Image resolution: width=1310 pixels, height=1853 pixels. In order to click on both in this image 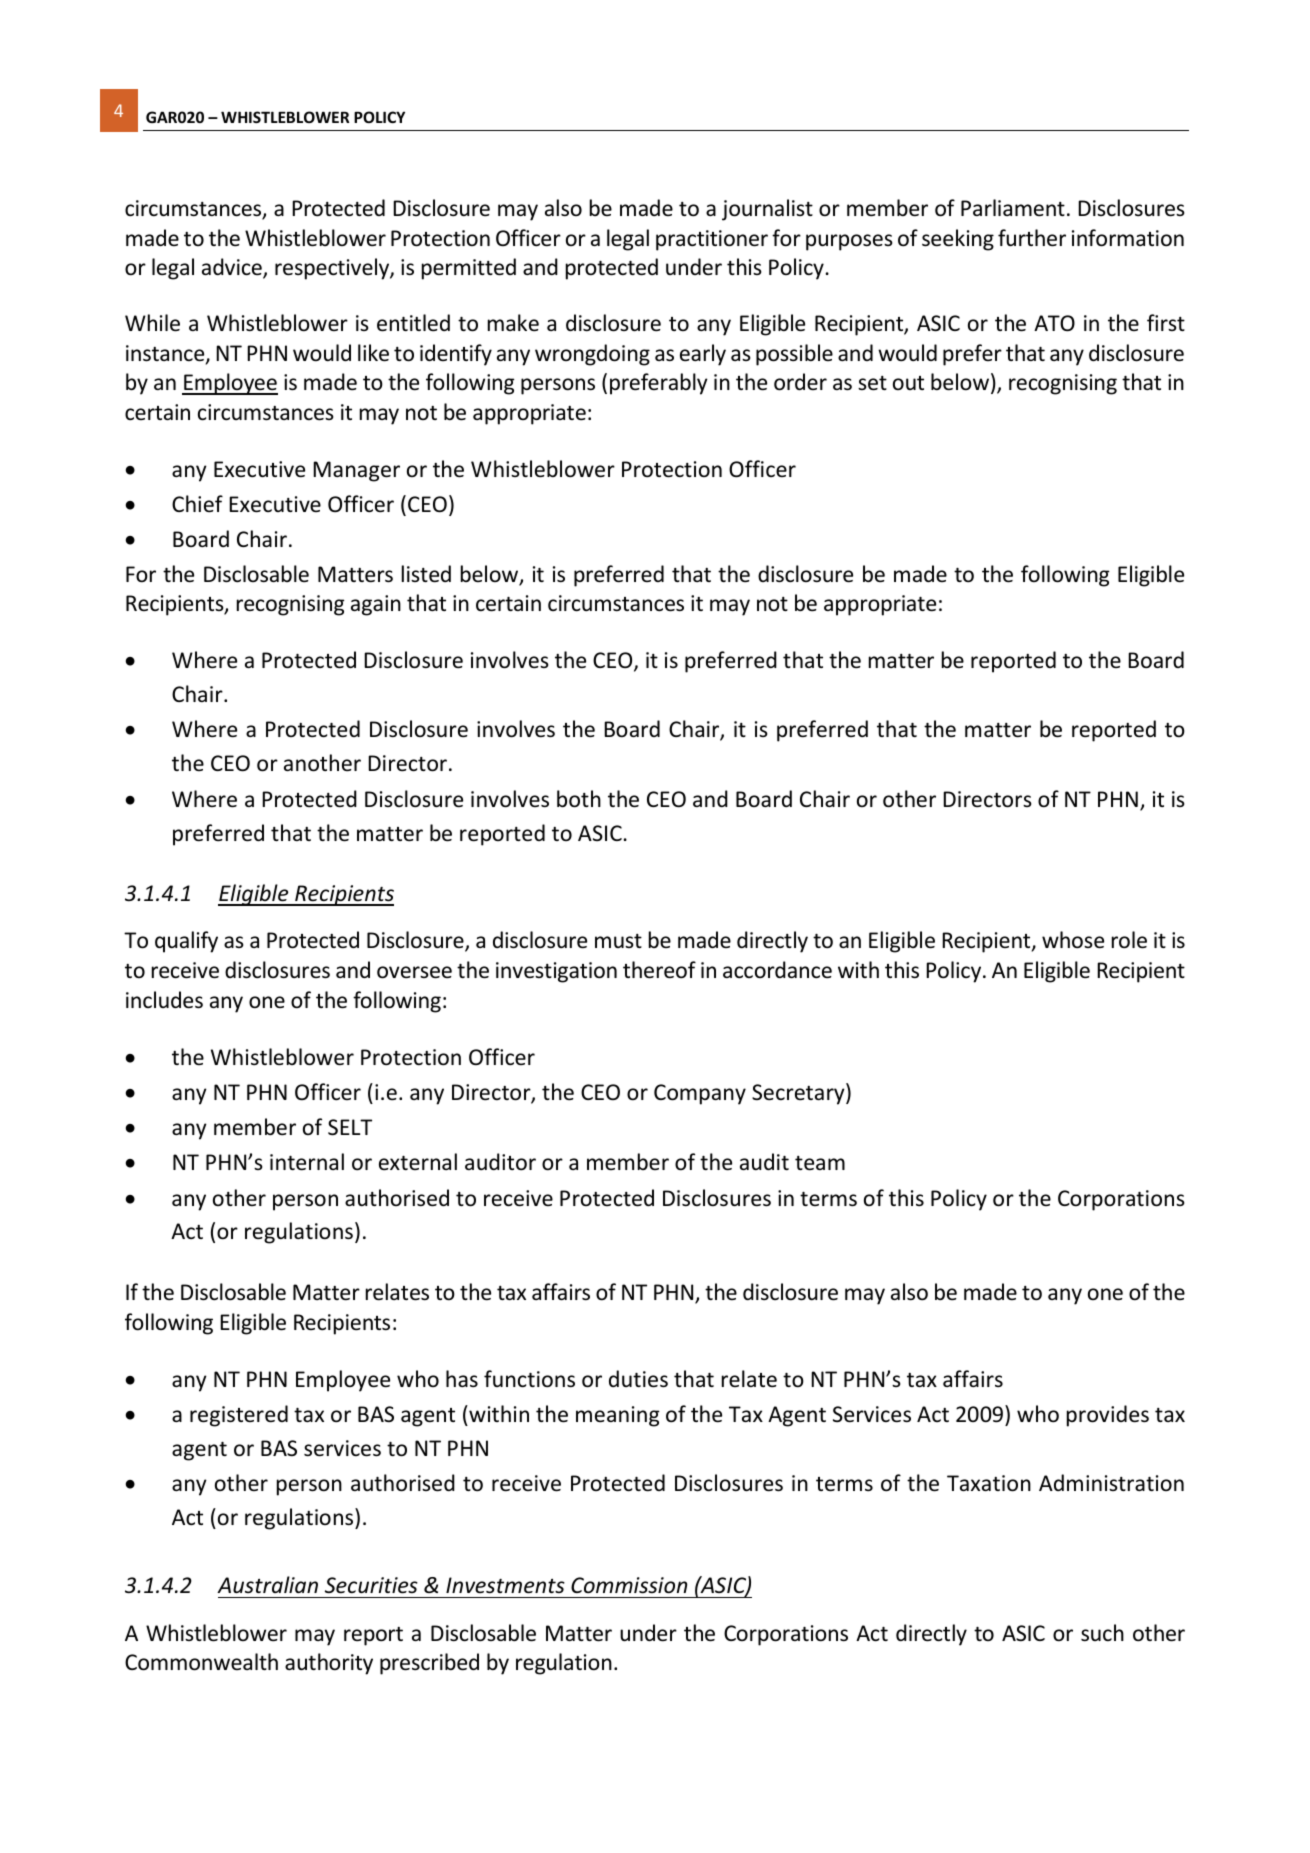, I will do `click(579, 799)`.
